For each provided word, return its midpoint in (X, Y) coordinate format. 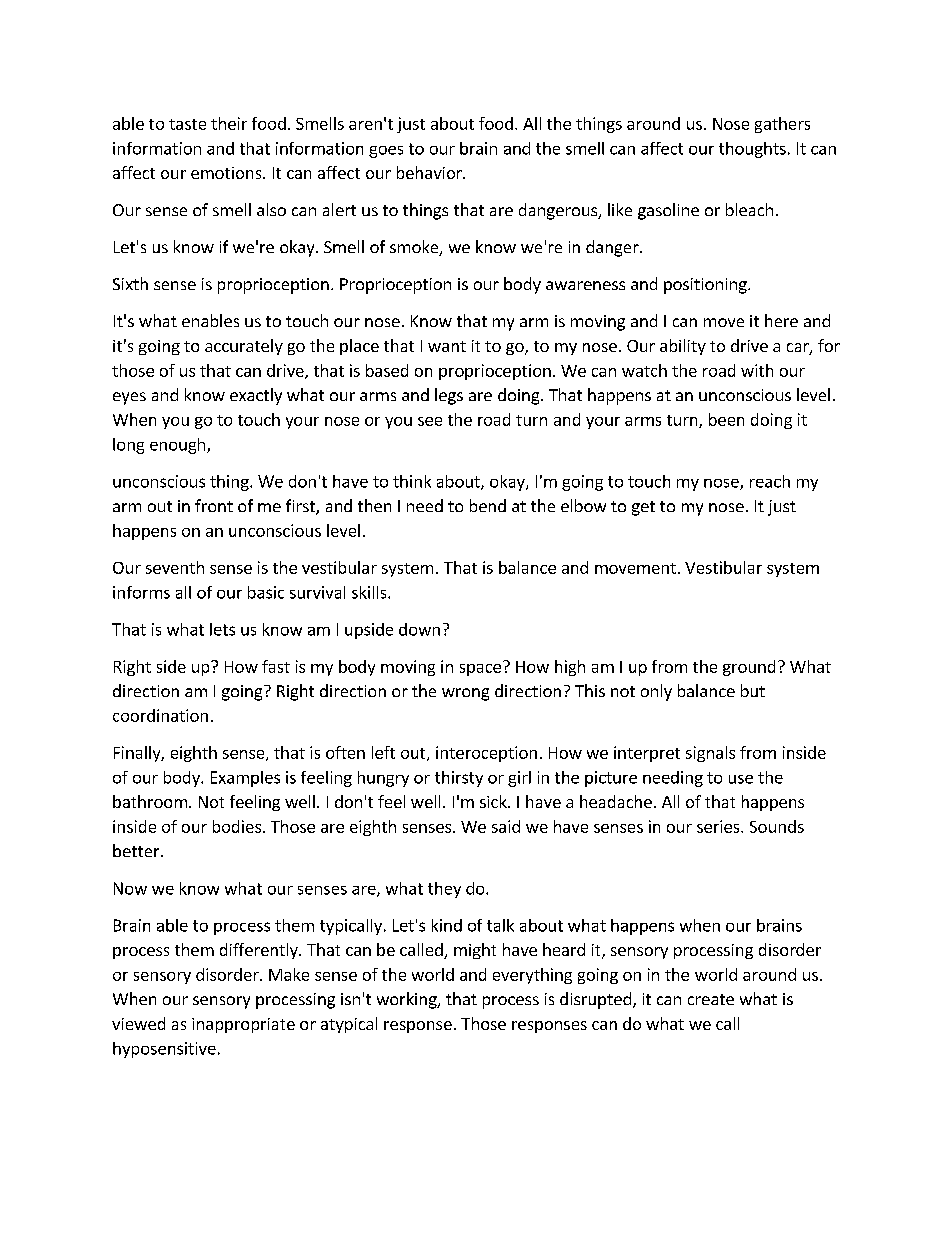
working (408, 1000)
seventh (175, 567)
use (741, 779)
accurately (244, 347)
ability (683, 347)
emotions (227, 173)
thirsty (459, 779)
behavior (430, 172)
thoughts (752, 150)
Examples (245, 779)
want (447, 346)
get (643, 508)
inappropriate (243, 1025)
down (419, 629)
